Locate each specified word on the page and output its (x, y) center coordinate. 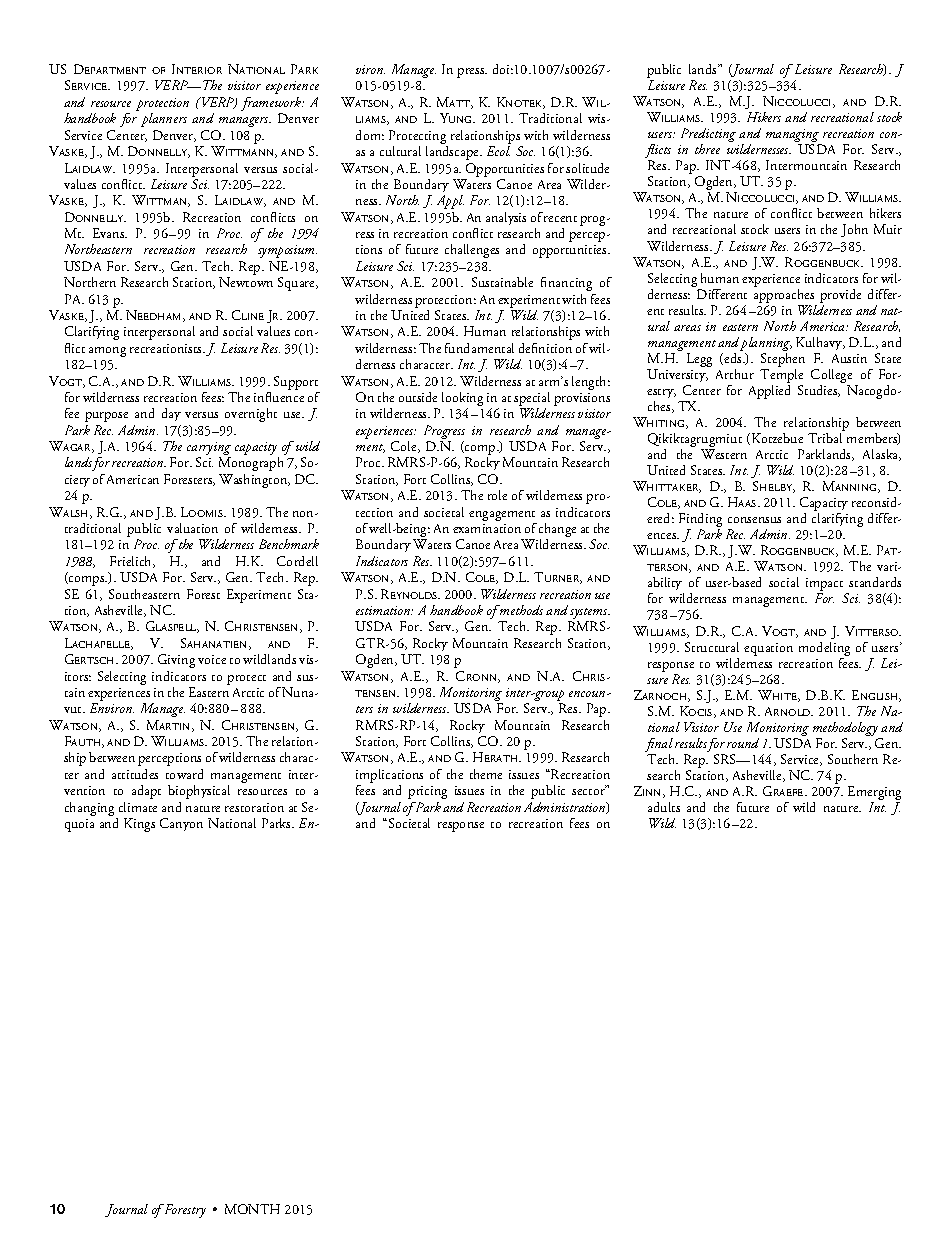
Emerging (874, 794)
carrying (209, 450)
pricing (427, 792)
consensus (754, 520)
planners (164, 120)
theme (486, 774)
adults (664, 807)
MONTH (252, 1209)
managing (793, 137)
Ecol (498, 151)
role (497, 495)
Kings (139, 825)
